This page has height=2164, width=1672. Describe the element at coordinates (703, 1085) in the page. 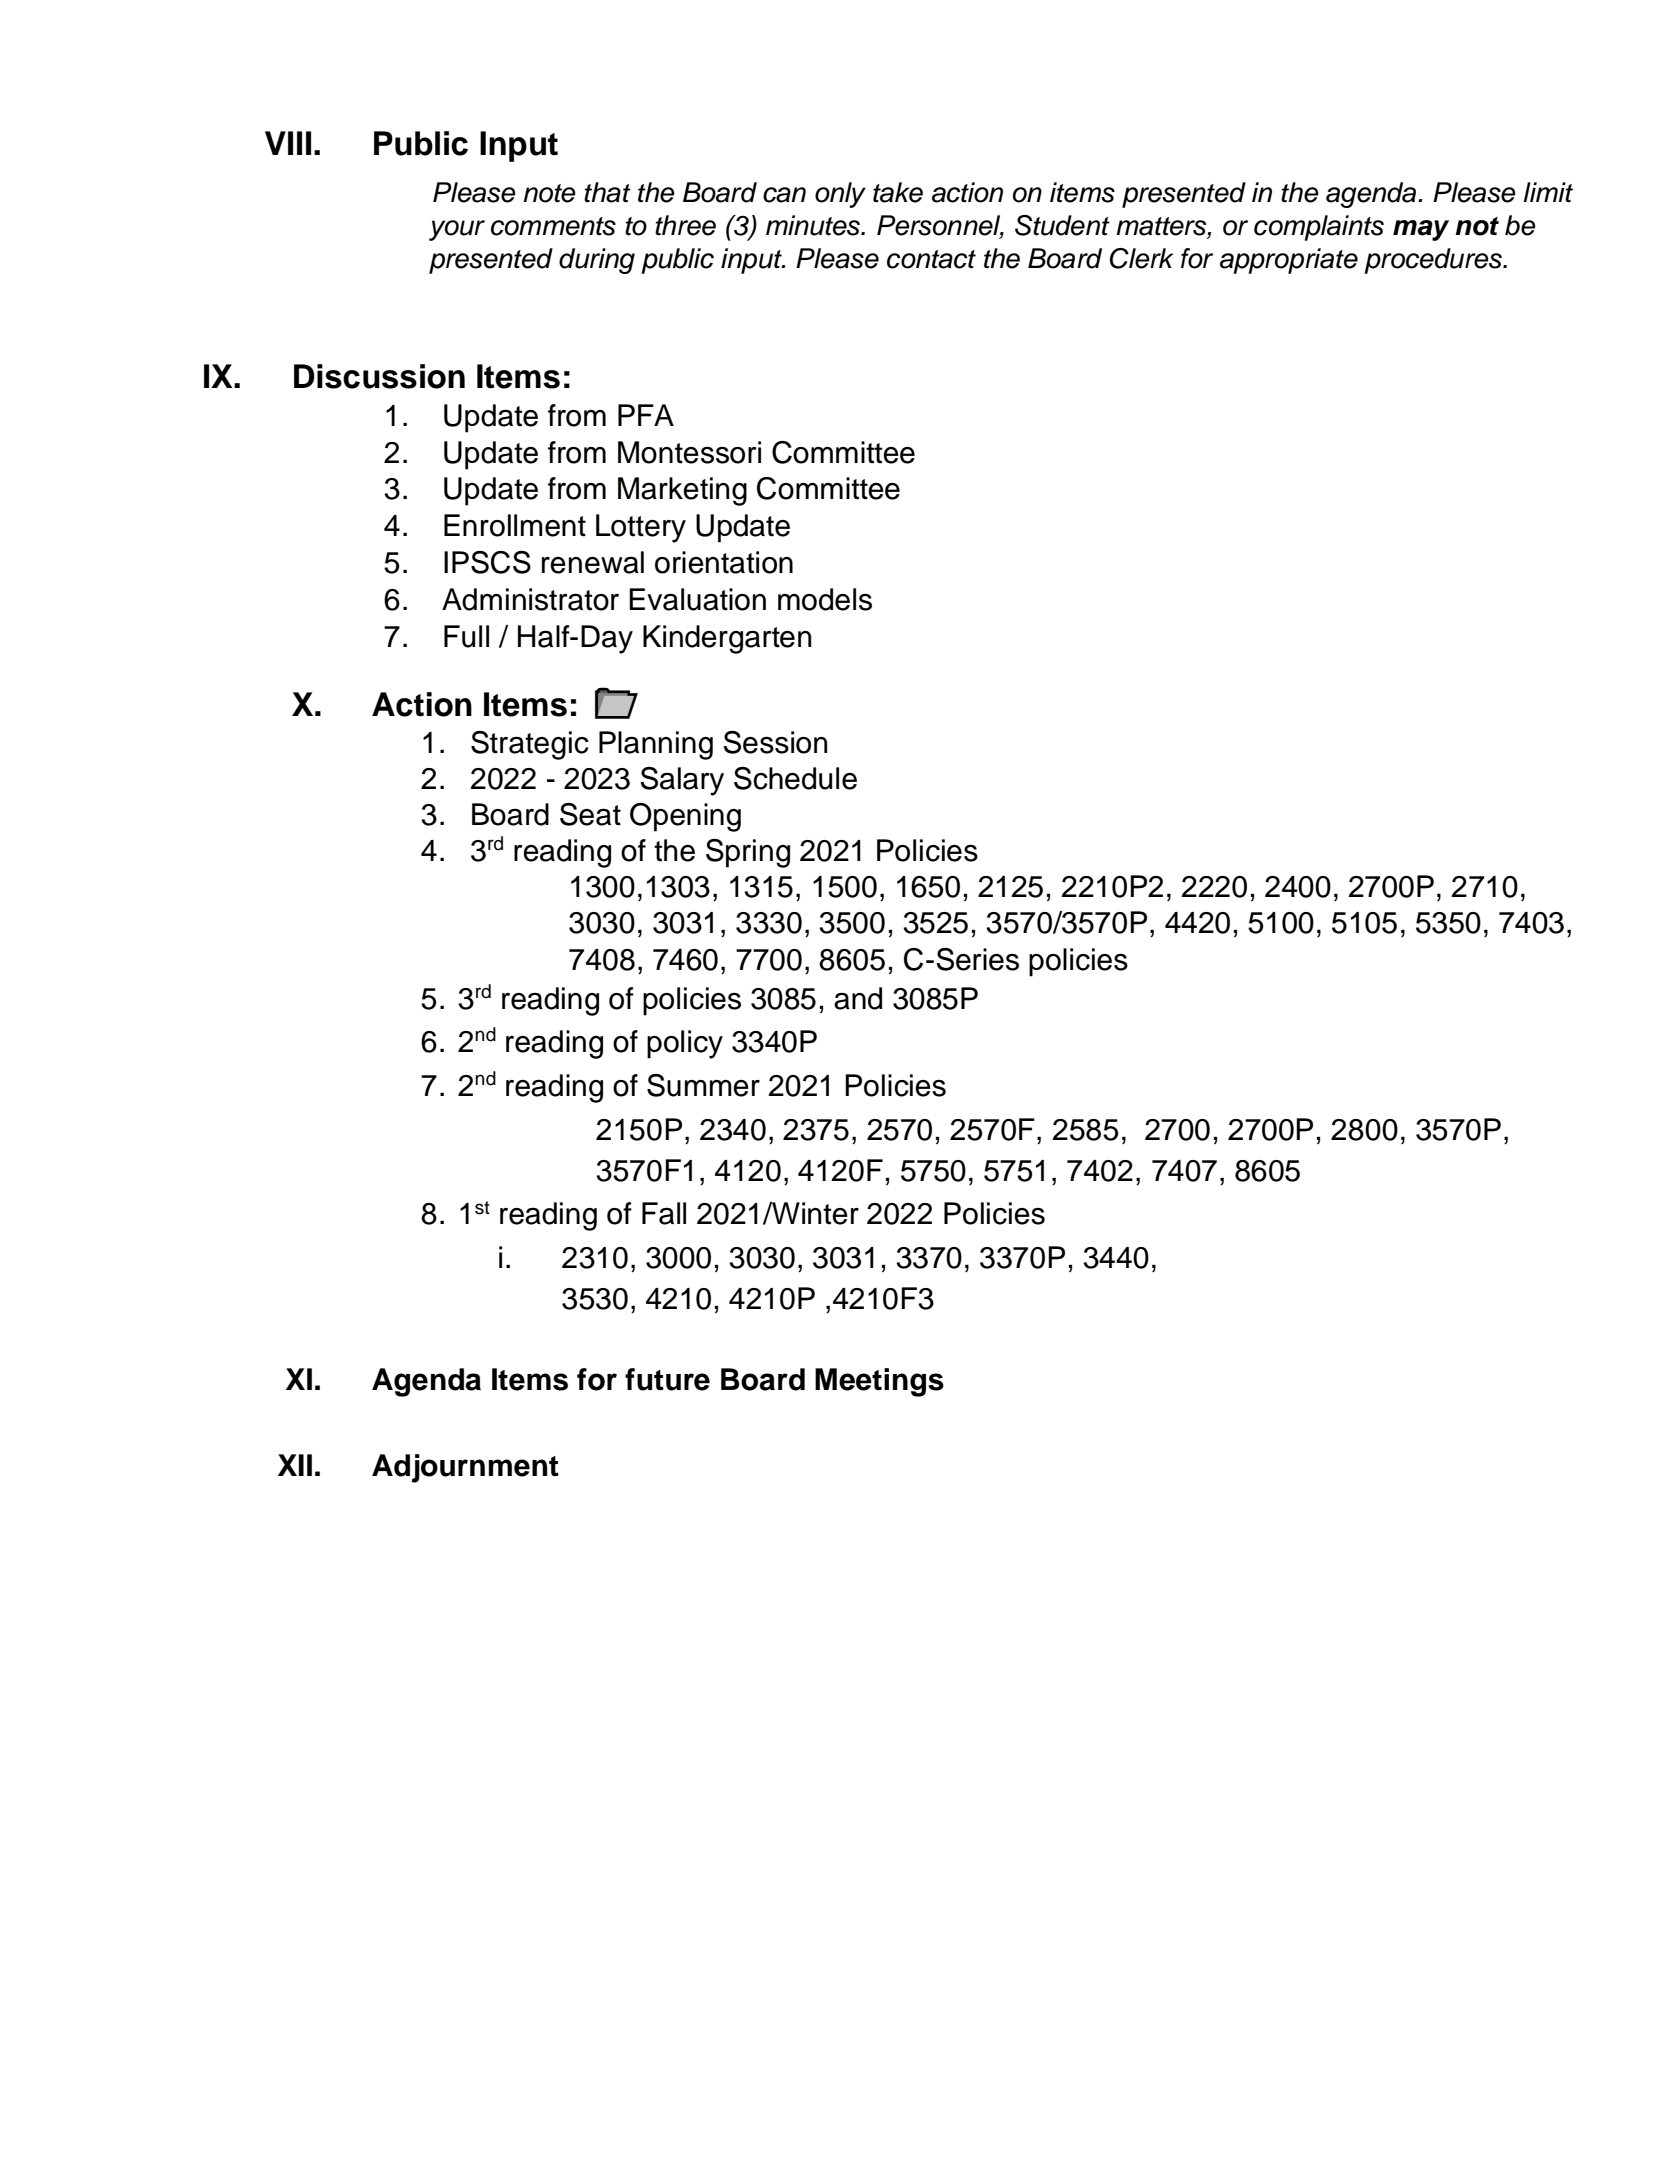

I see `Summer` at that location.
